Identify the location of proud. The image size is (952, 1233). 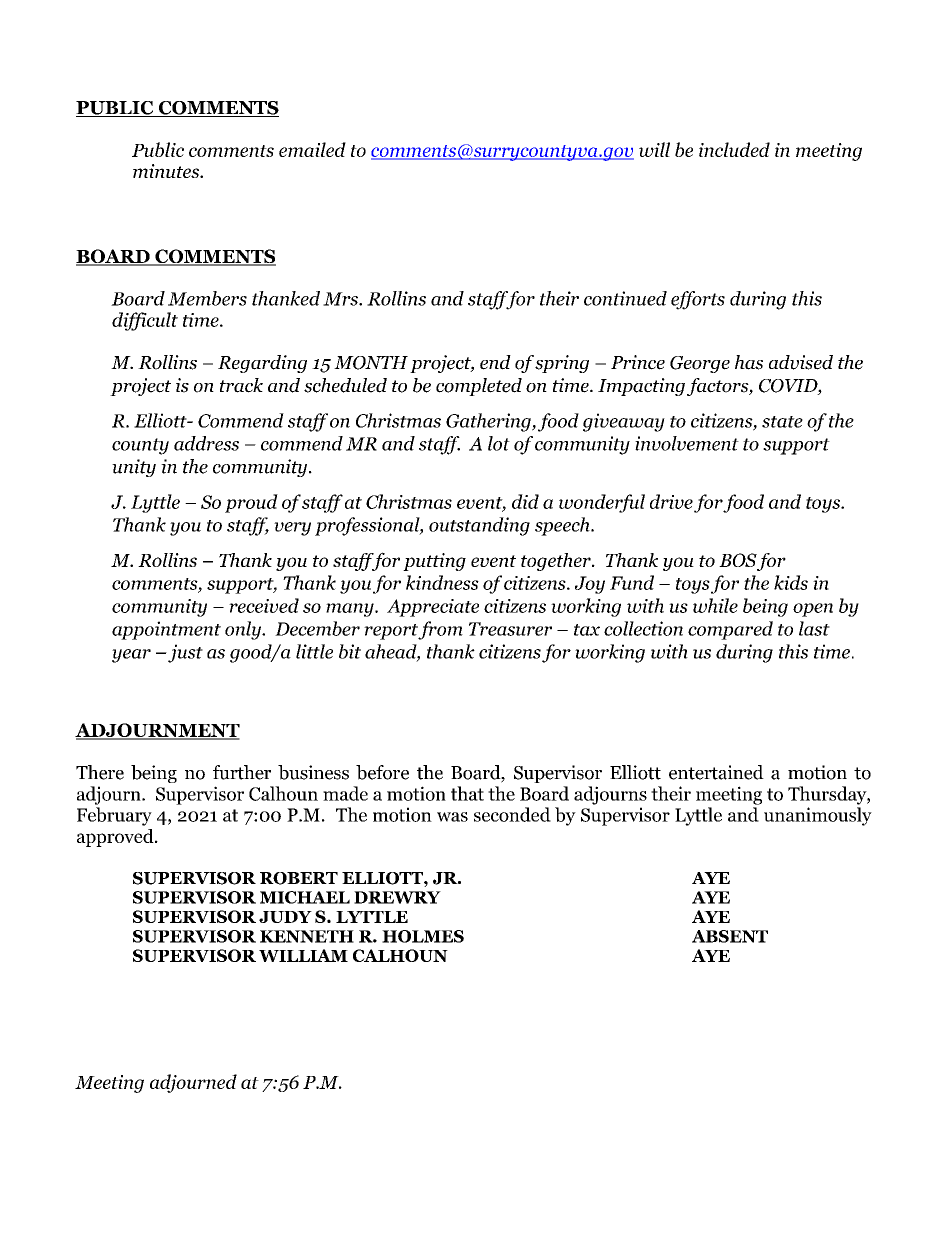
(251, 503).
